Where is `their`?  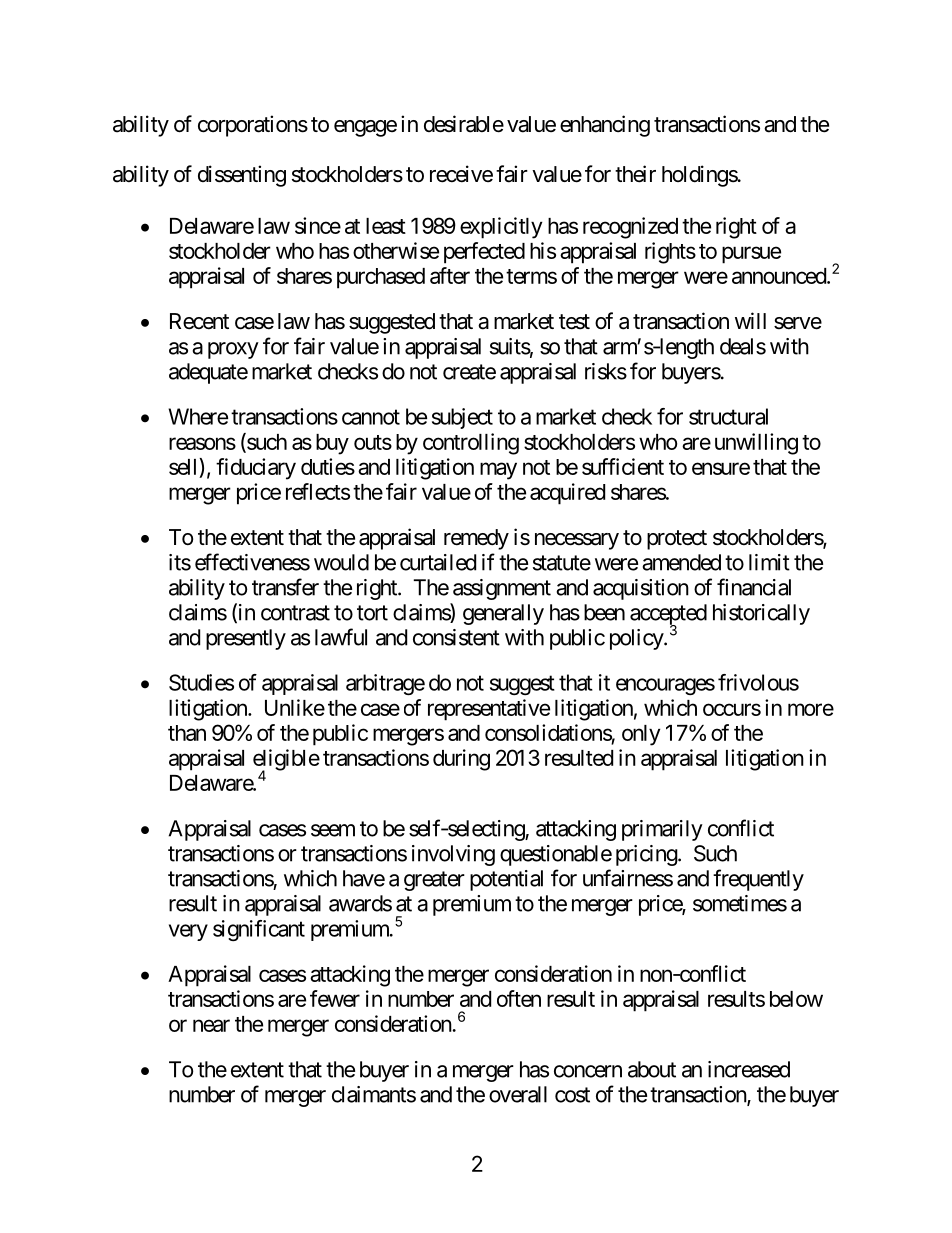
their is located at coordinates (635, 174).
